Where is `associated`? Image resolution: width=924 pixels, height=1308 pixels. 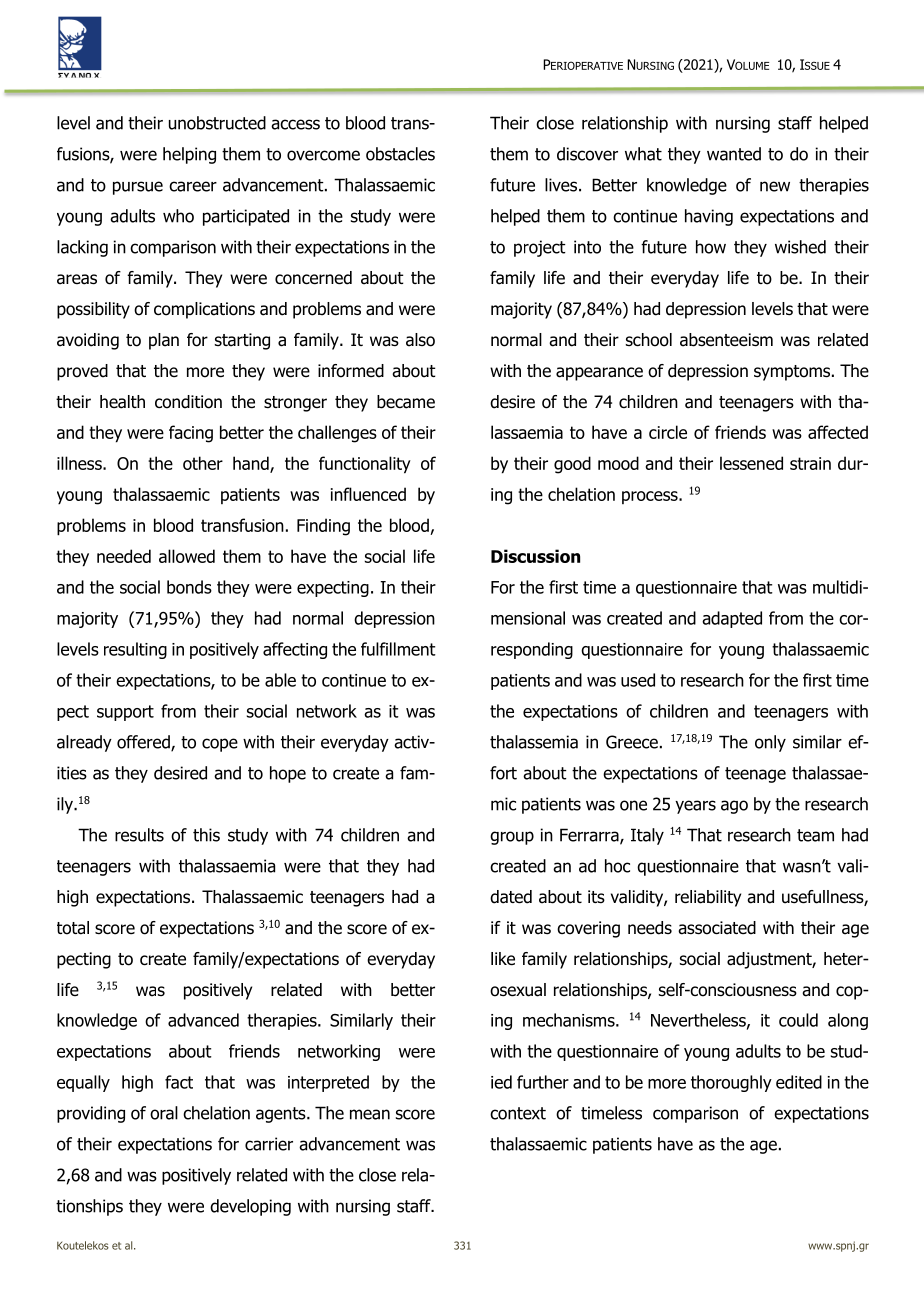 associated is located at coordinates (717, 928).
